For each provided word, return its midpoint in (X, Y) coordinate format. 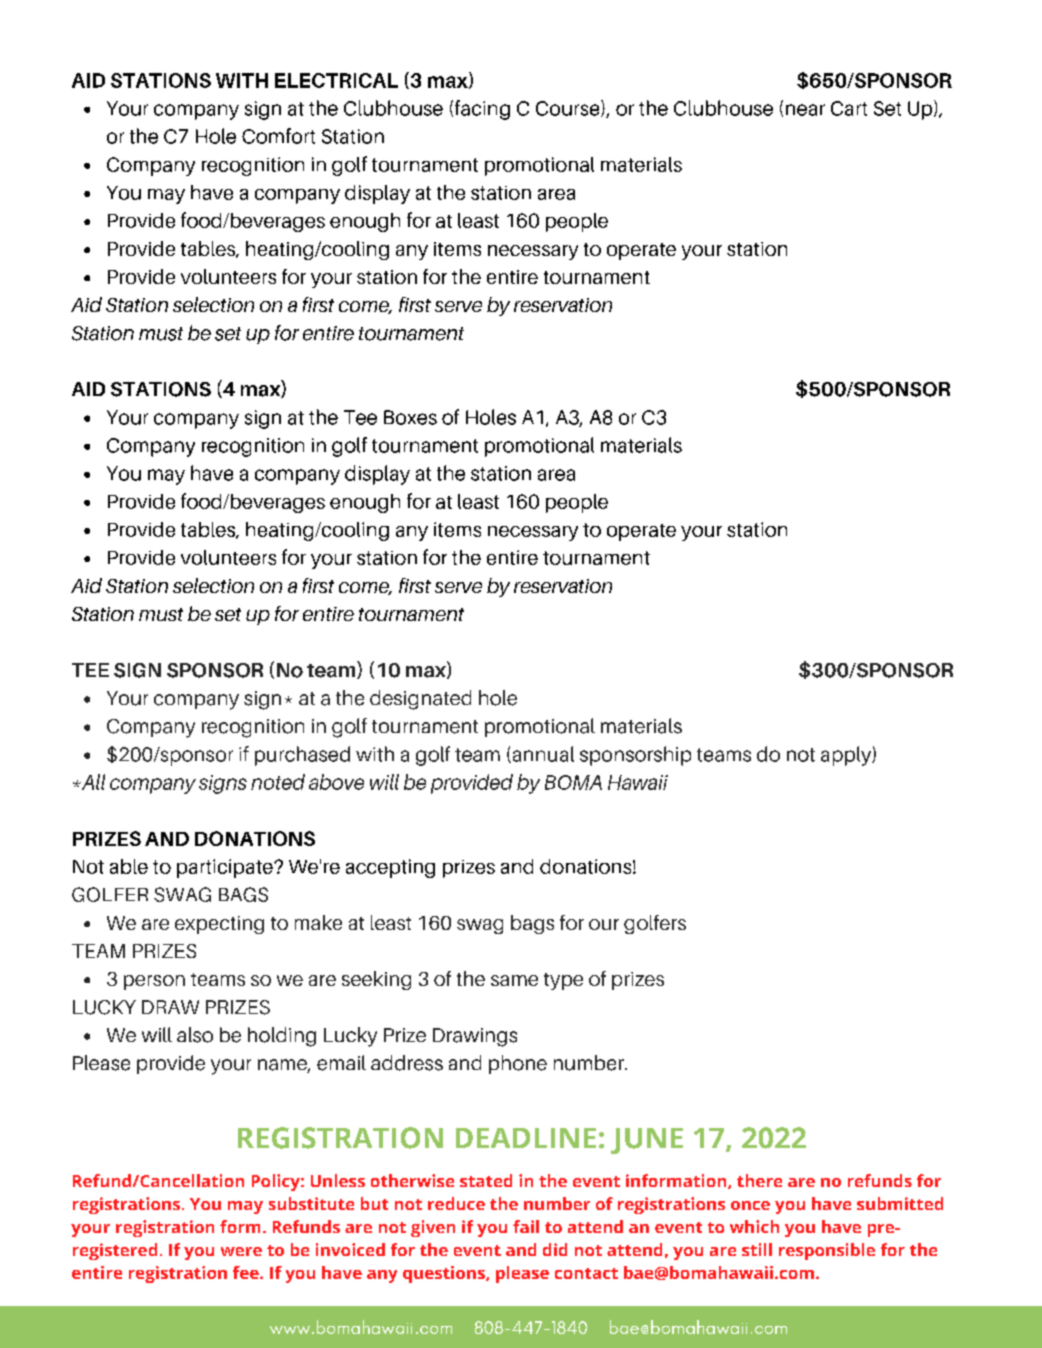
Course (569, 108)
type (563, 981)
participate (226, 868)
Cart (849, 108)
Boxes (410, 417)
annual (542, 754)
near (805, 110)
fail (526, 1226)
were (241, 1251)
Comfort (278, 136)
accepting (390, 868)
